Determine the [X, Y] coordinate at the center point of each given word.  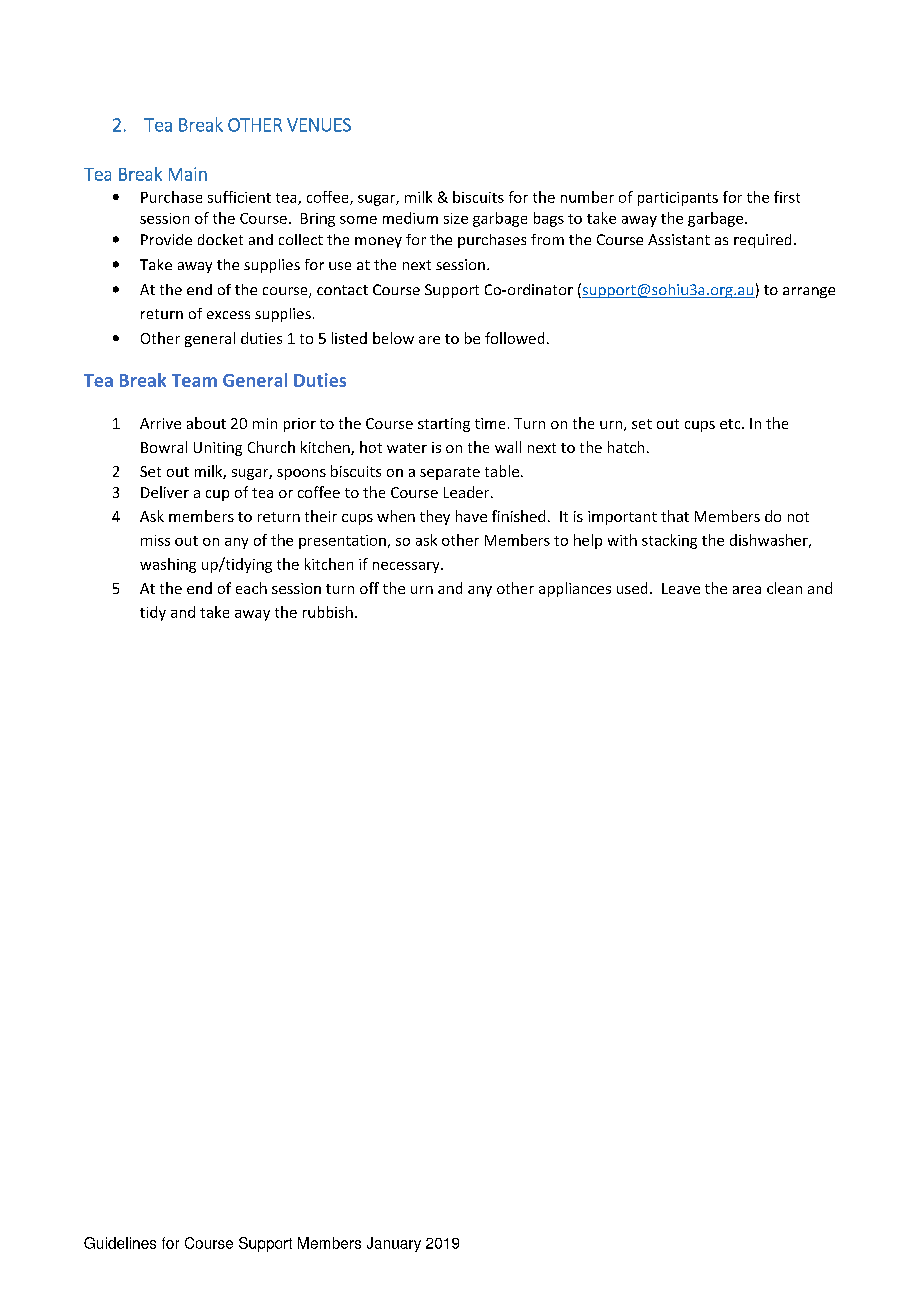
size [456, 218]
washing [168, 565]
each [251, 588]
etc [731, 424]
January [394, 1244]
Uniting [218, 449]
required [762, 241]
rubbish [328, 612]
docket [220, 239]
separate [450, 473]
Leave [681, 588]
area [747, 590]
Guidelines [120, 1243]
